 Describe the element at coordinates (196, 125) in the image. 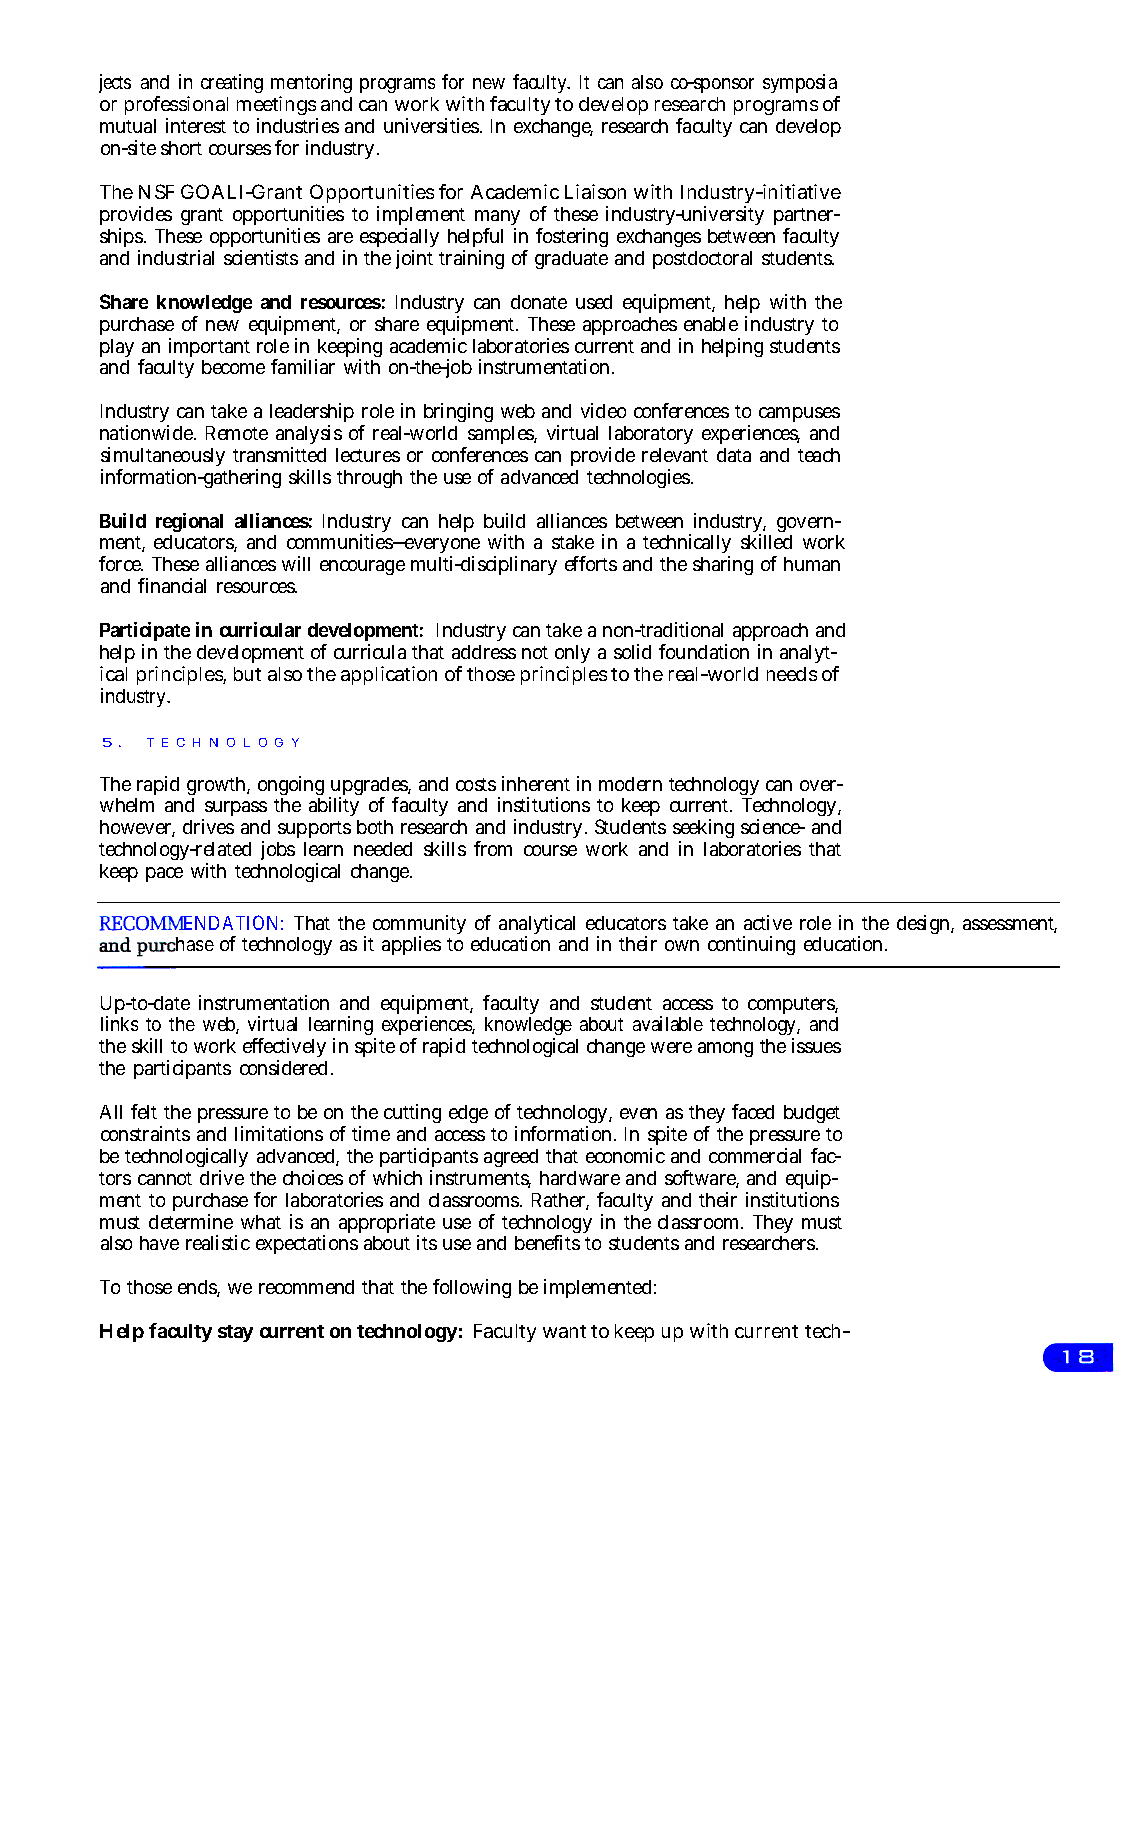

I see `interest` at that location.
